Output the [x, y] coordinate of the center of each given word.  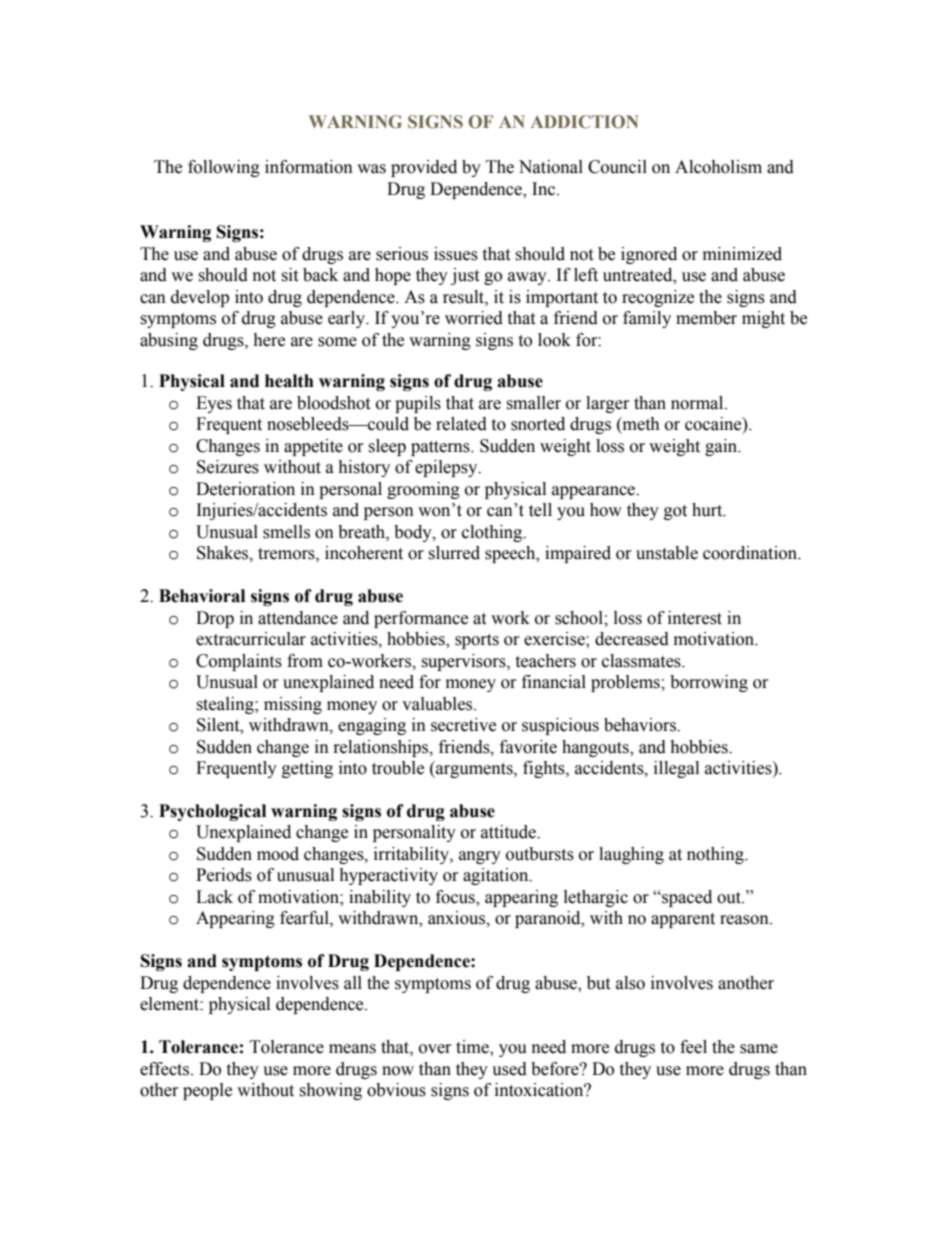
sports [477, 641]
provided [424, 168]
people [207, 1091]
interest [695, 618]
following [224, 168]
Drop [215, 619]
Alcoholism [718, 167]
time [473, 1048]
